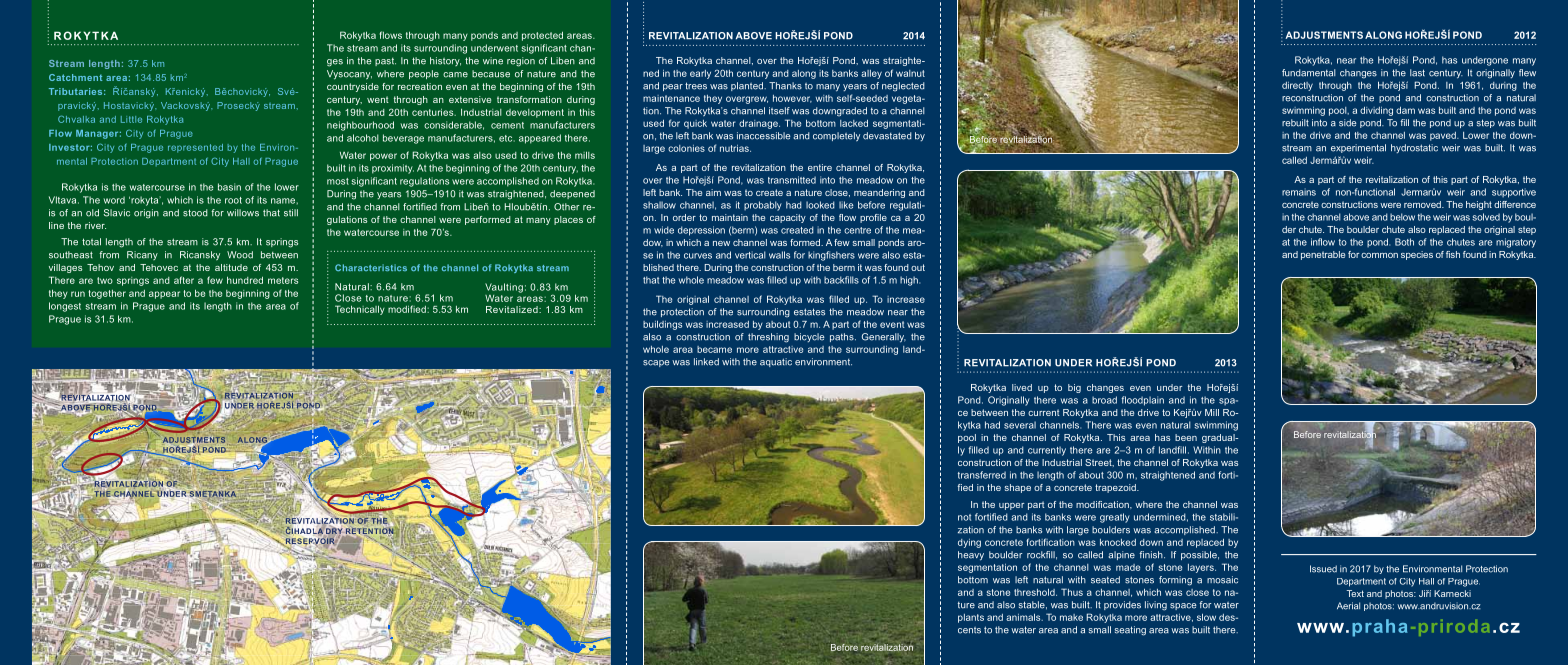 This image has width=1568, height=665. What do you see at coordinates (871, 74) in the image?
I see `alley` at bounding box center [871, 74].
